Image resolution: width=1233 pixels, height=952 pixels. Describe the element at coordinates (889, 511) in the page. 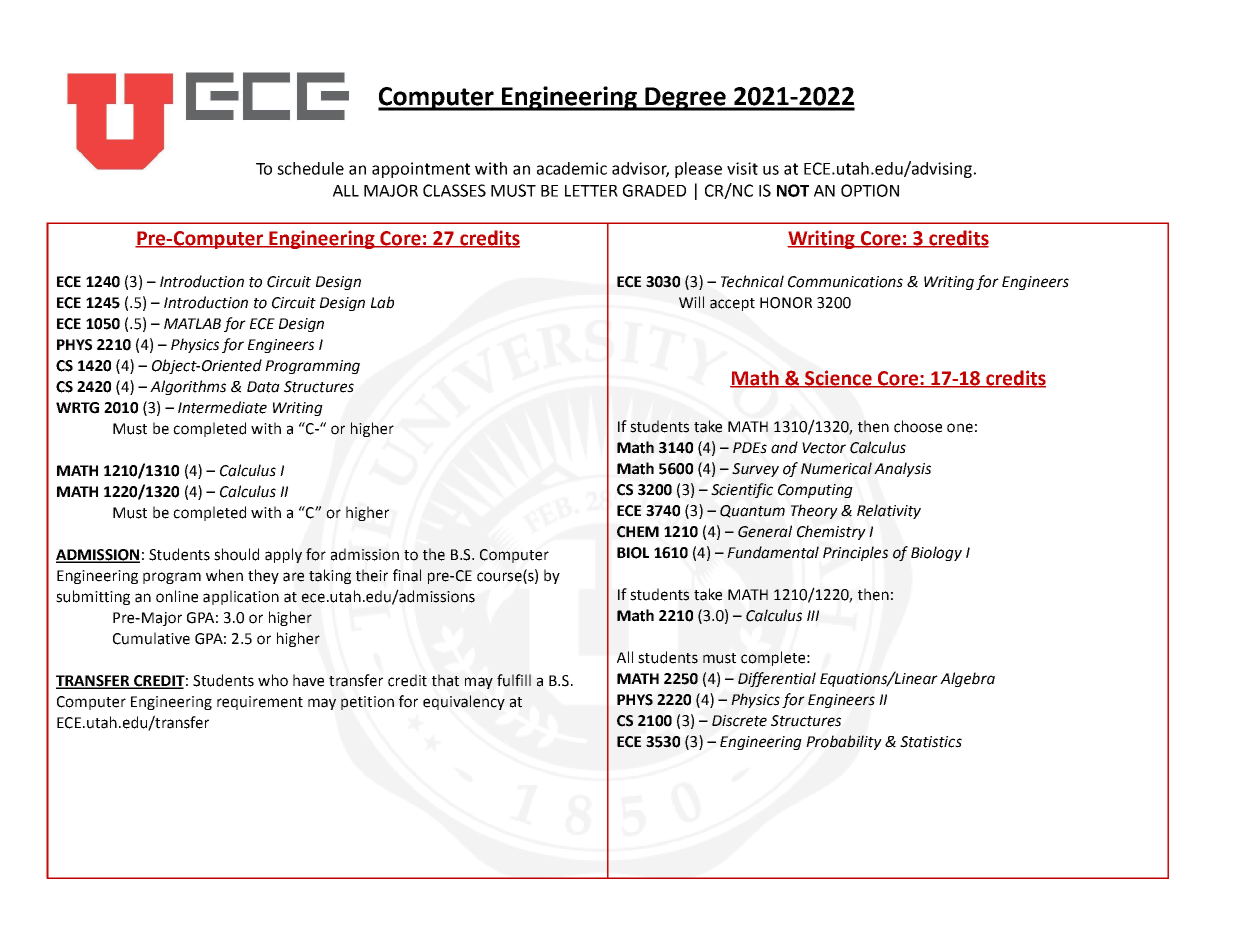

I see `Relativity` at that location.
